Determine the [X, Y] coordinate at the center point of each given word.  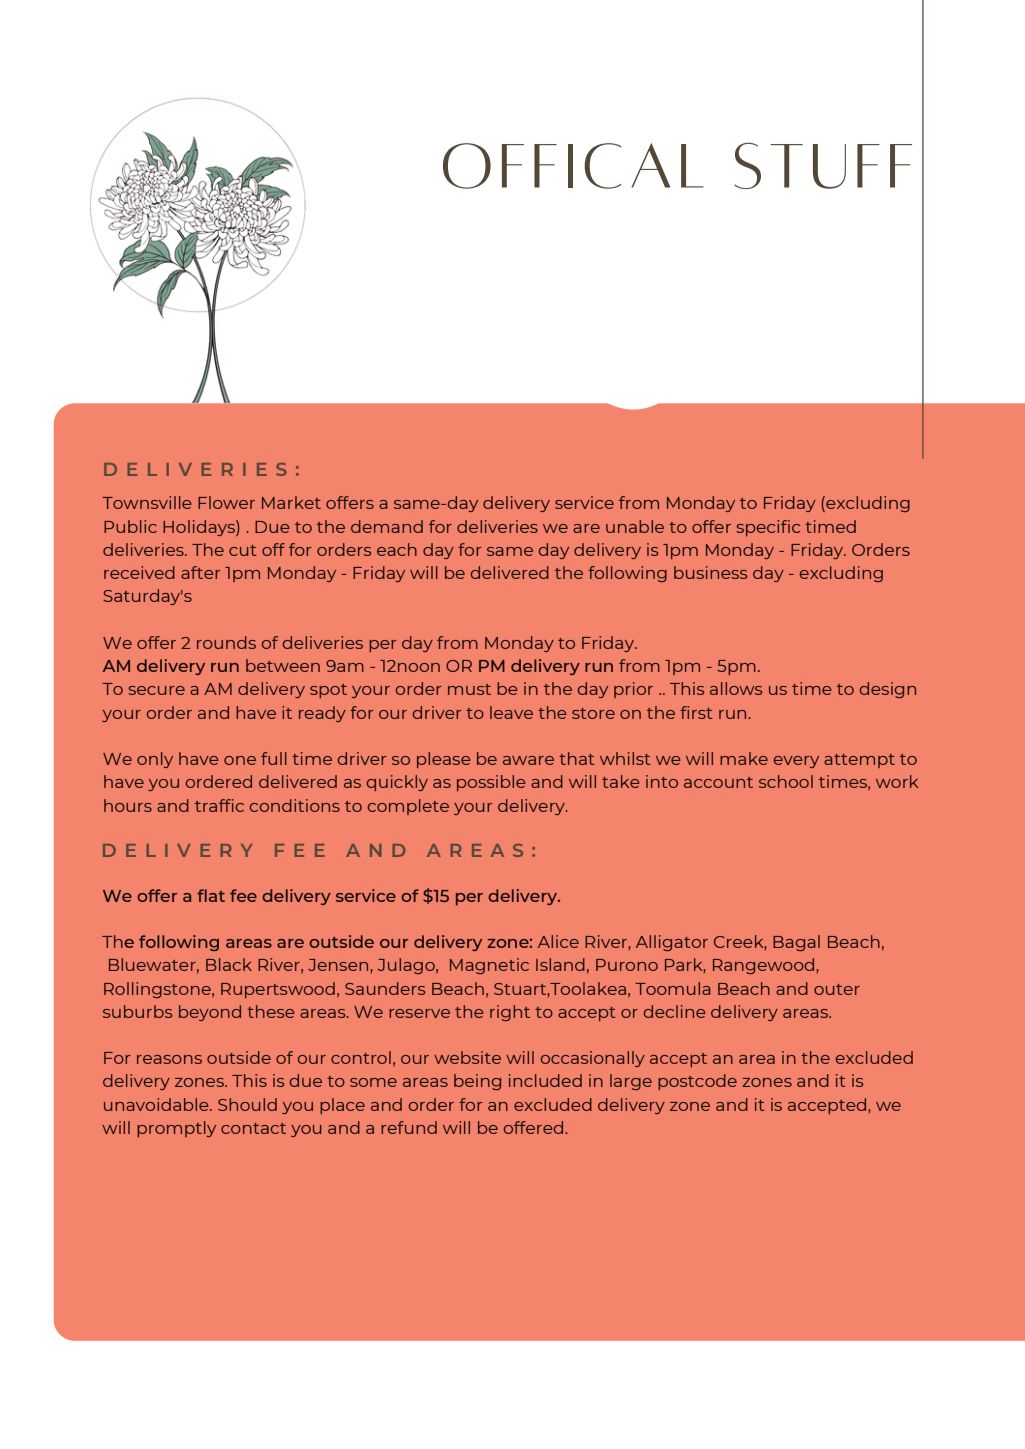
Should [247, 1104]
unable [635, 526]
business [710, 572]
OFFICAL [573, 166]
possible [491, 783]
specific [768, 528]
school [786, 781]
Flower [226, 502]
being [477, 1082]
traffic [219, 805]
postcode [697, 1082]
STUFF [823, 165]
